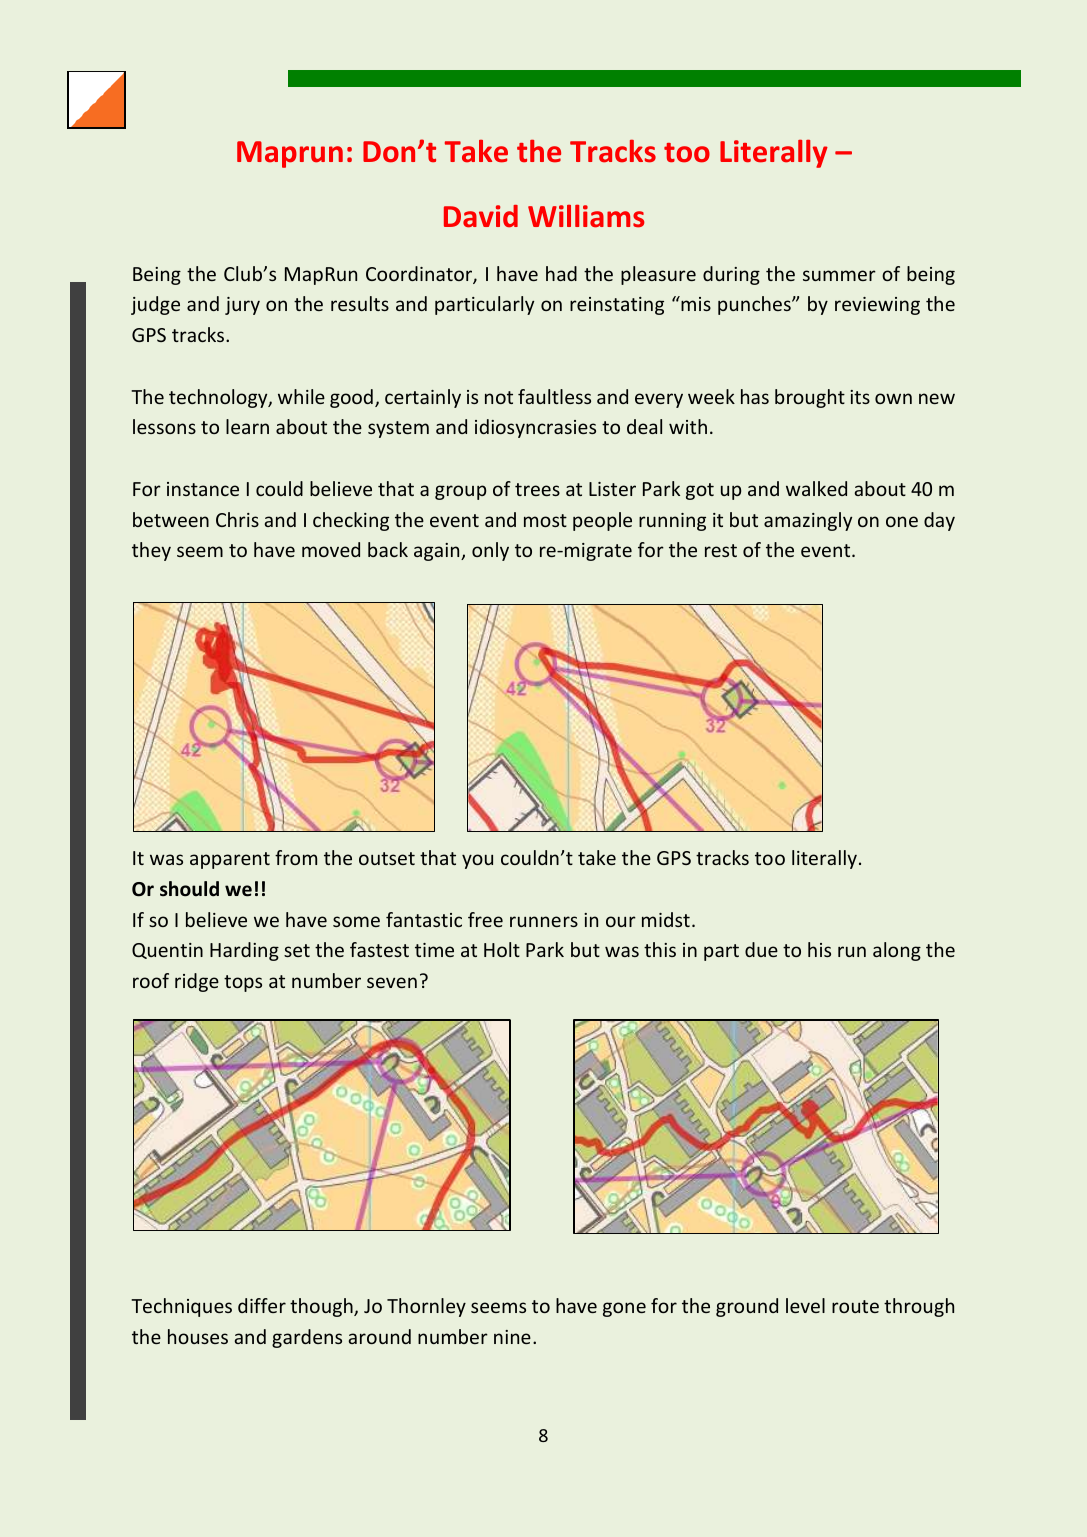  I want to click on jury, so click(242, 306).
